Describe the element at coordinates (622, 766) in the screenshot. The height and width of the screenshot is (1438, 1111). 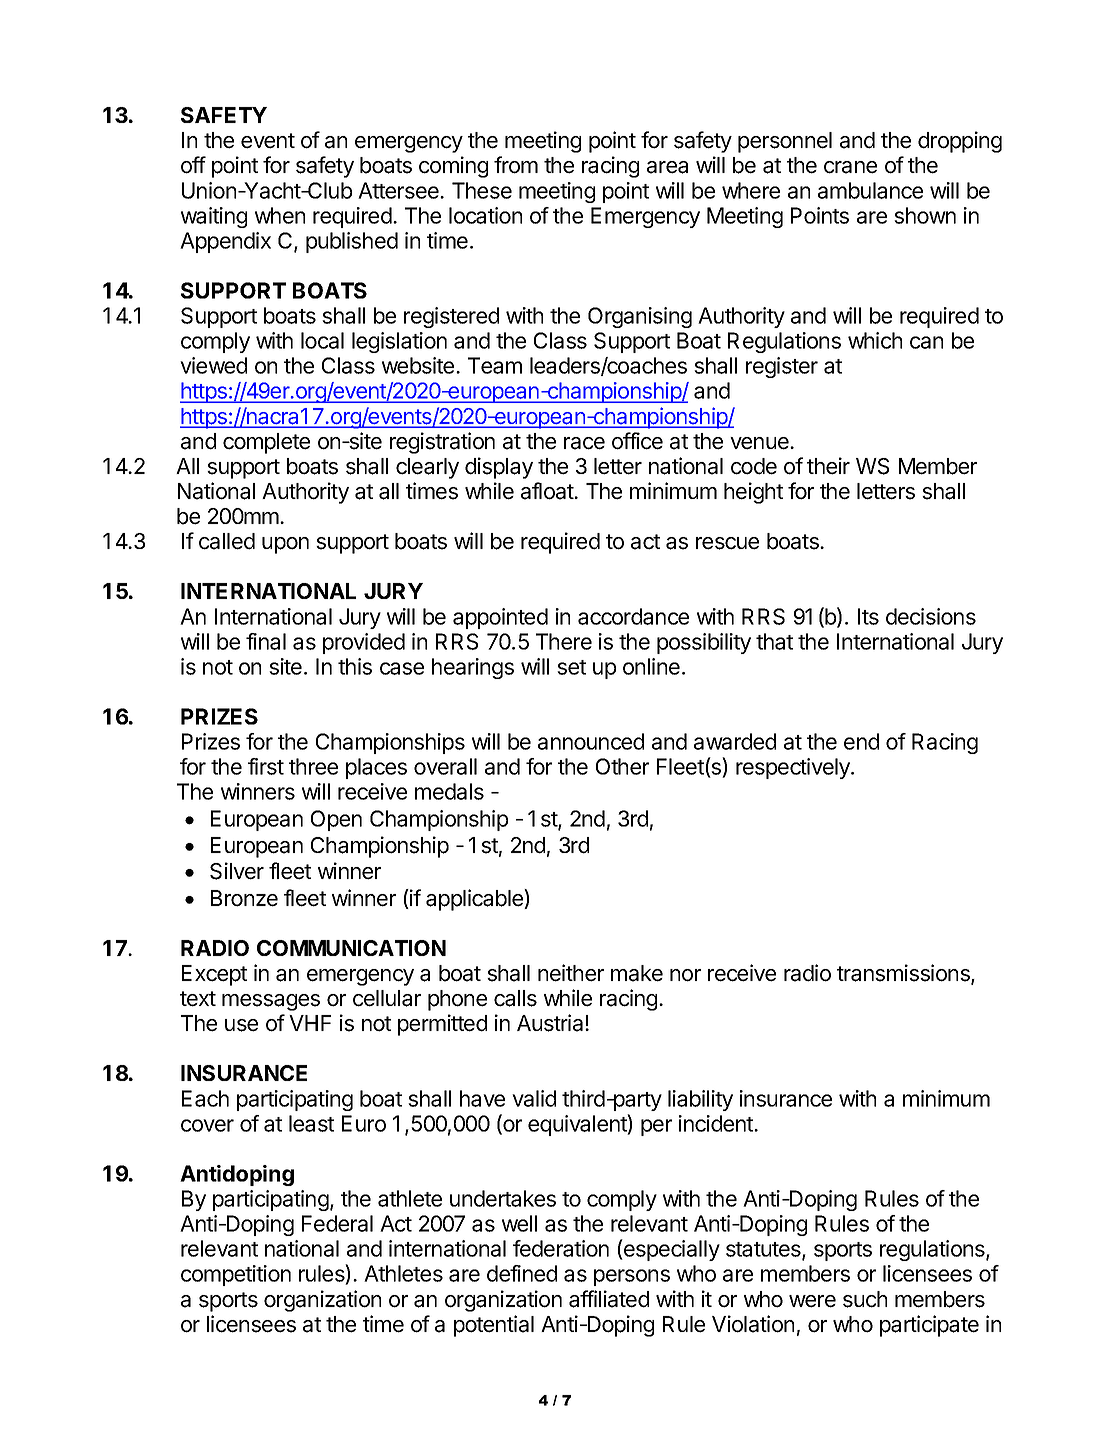
I see `Other` at that location.
